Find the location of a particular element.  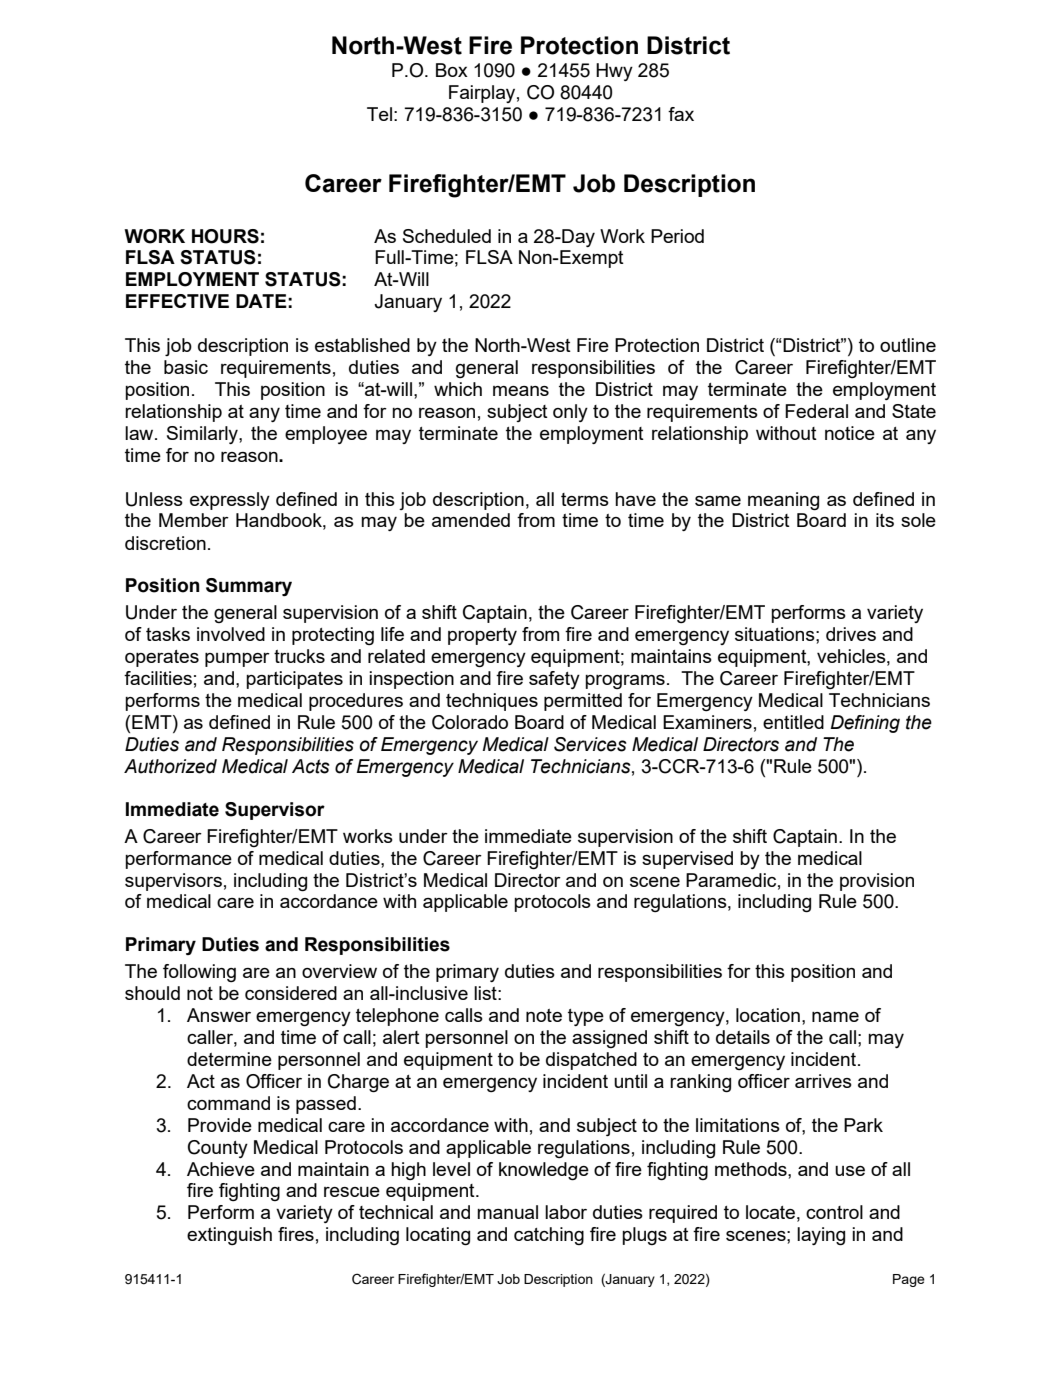

fax is located at coordinates (681, 114).
